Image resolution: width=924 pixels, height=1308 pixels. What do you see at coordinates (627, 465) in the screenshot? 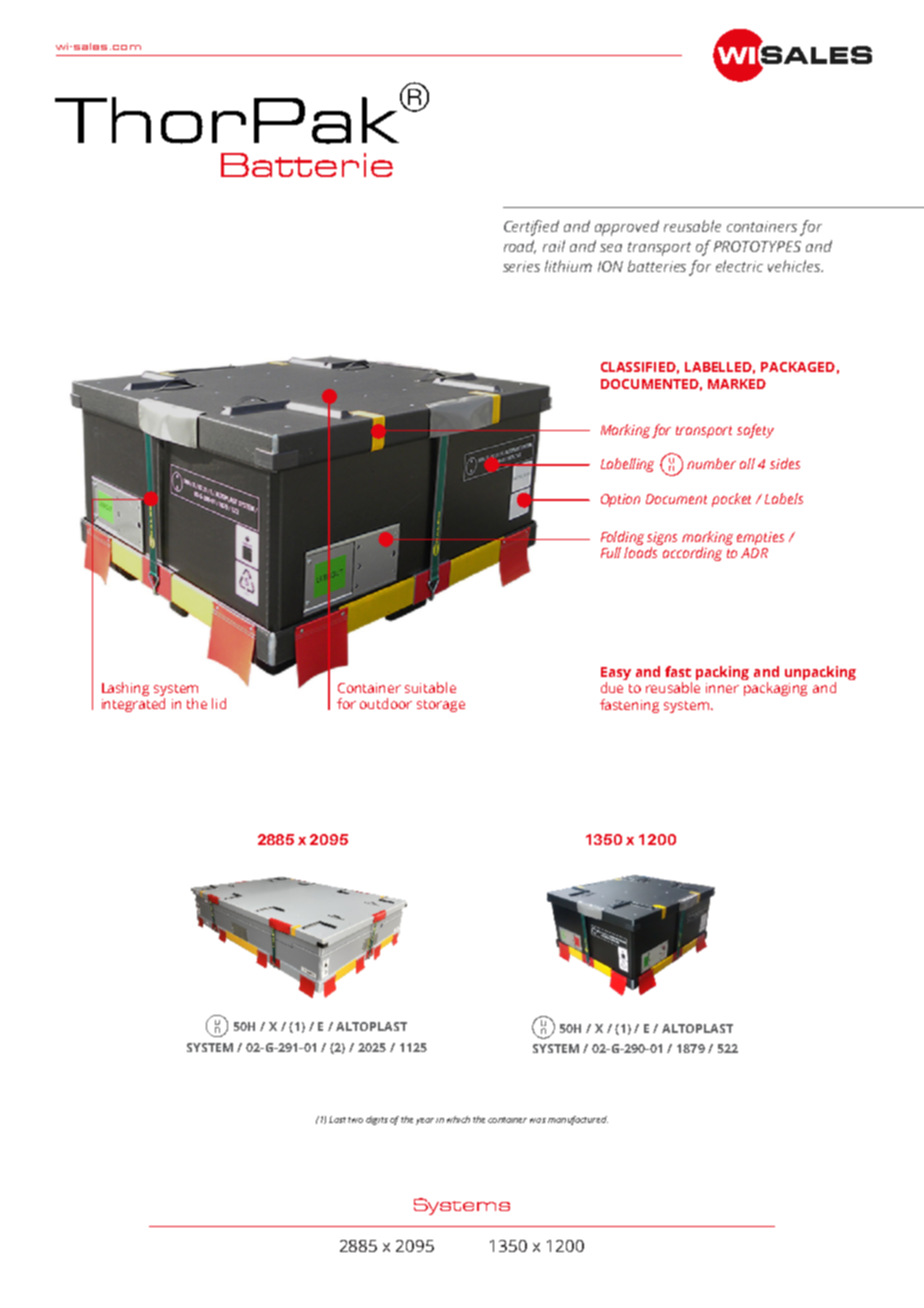
I see `Labelling` at bounding box center [627, 465].
